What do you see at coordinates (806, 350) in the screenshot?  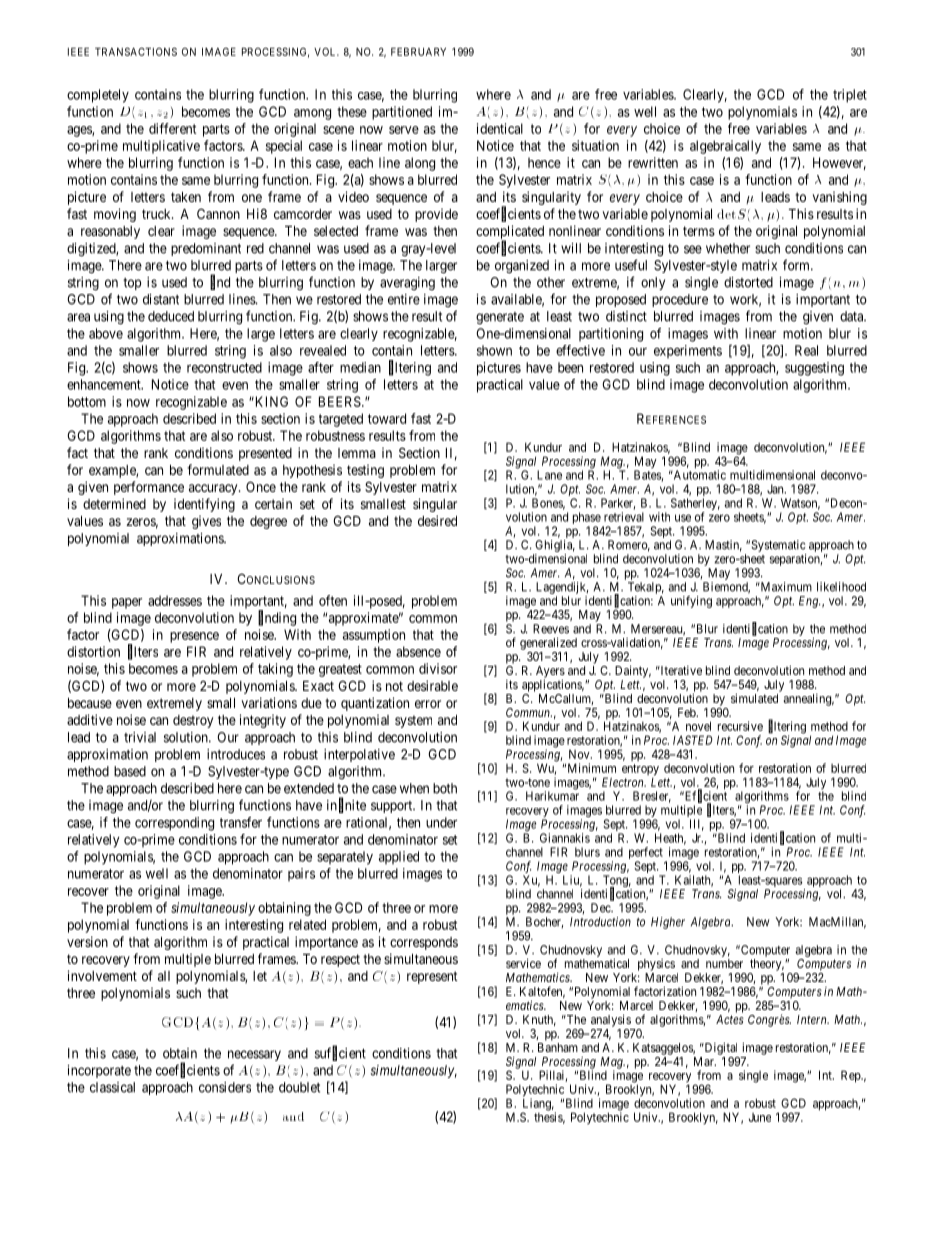 I see `Real` at bounding box center [806, 350].
